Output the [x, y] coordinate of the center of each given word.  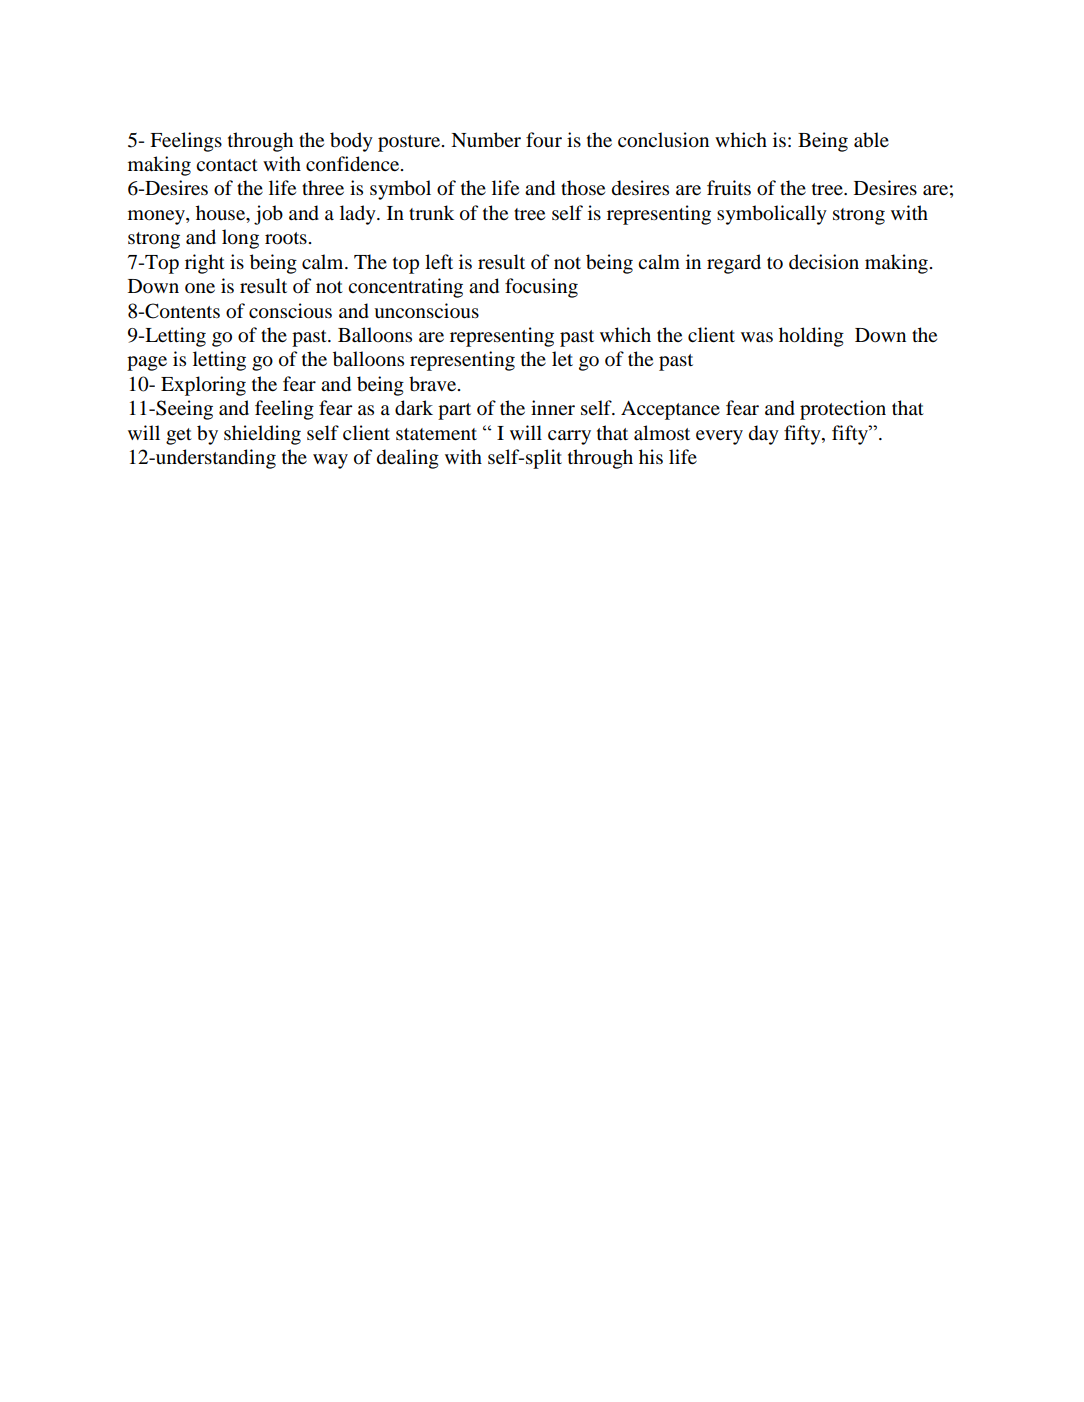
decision [824, 262]
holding [811, 337]
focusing [541, 288]
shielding [262, 435]
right [205, 264]
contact [227, 165]
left [439, 261]
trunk [431, 213]
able [871, 140]
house [222, 214]
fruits [729, 188]
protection [843, 410]
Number [486, 140]
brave [434, 384]
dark [414, 408]
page [147, 363]
